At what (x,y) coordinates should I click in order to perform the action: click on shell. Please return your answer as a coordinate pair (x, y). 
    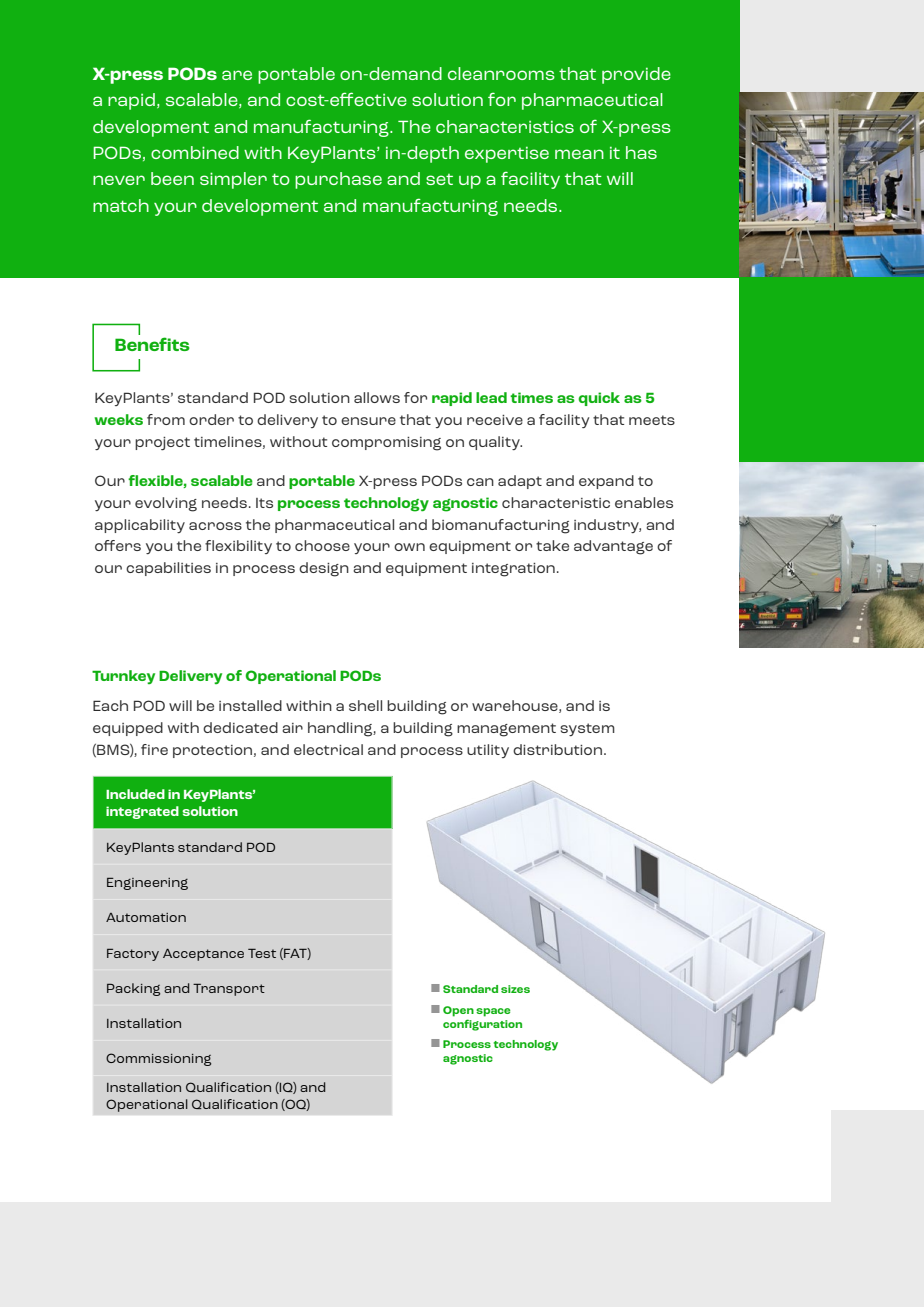
    Looking at the image, I should click on (365, 705).
